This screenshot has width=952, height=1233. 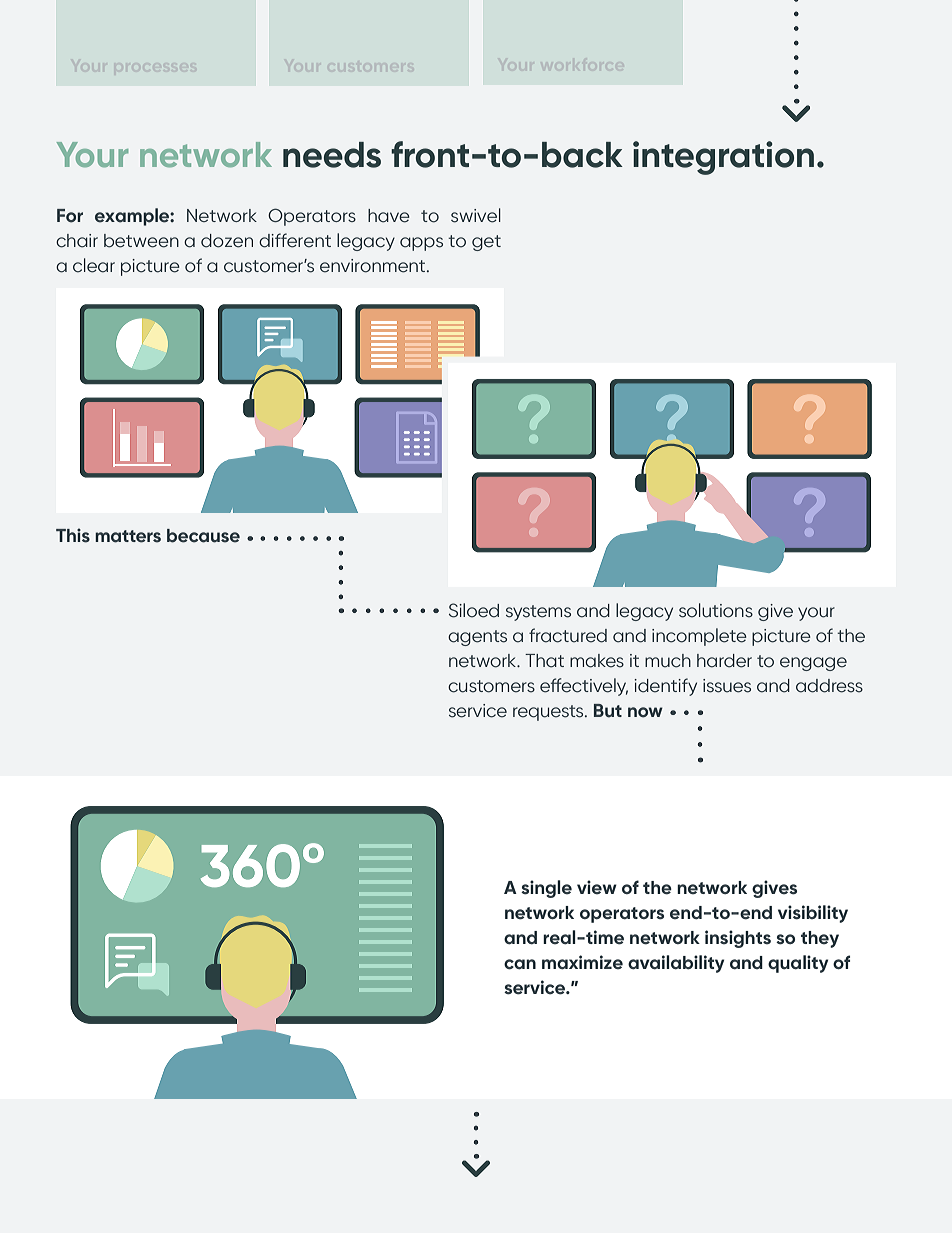 I want to click on swivel, so click(x=476, y=215).
